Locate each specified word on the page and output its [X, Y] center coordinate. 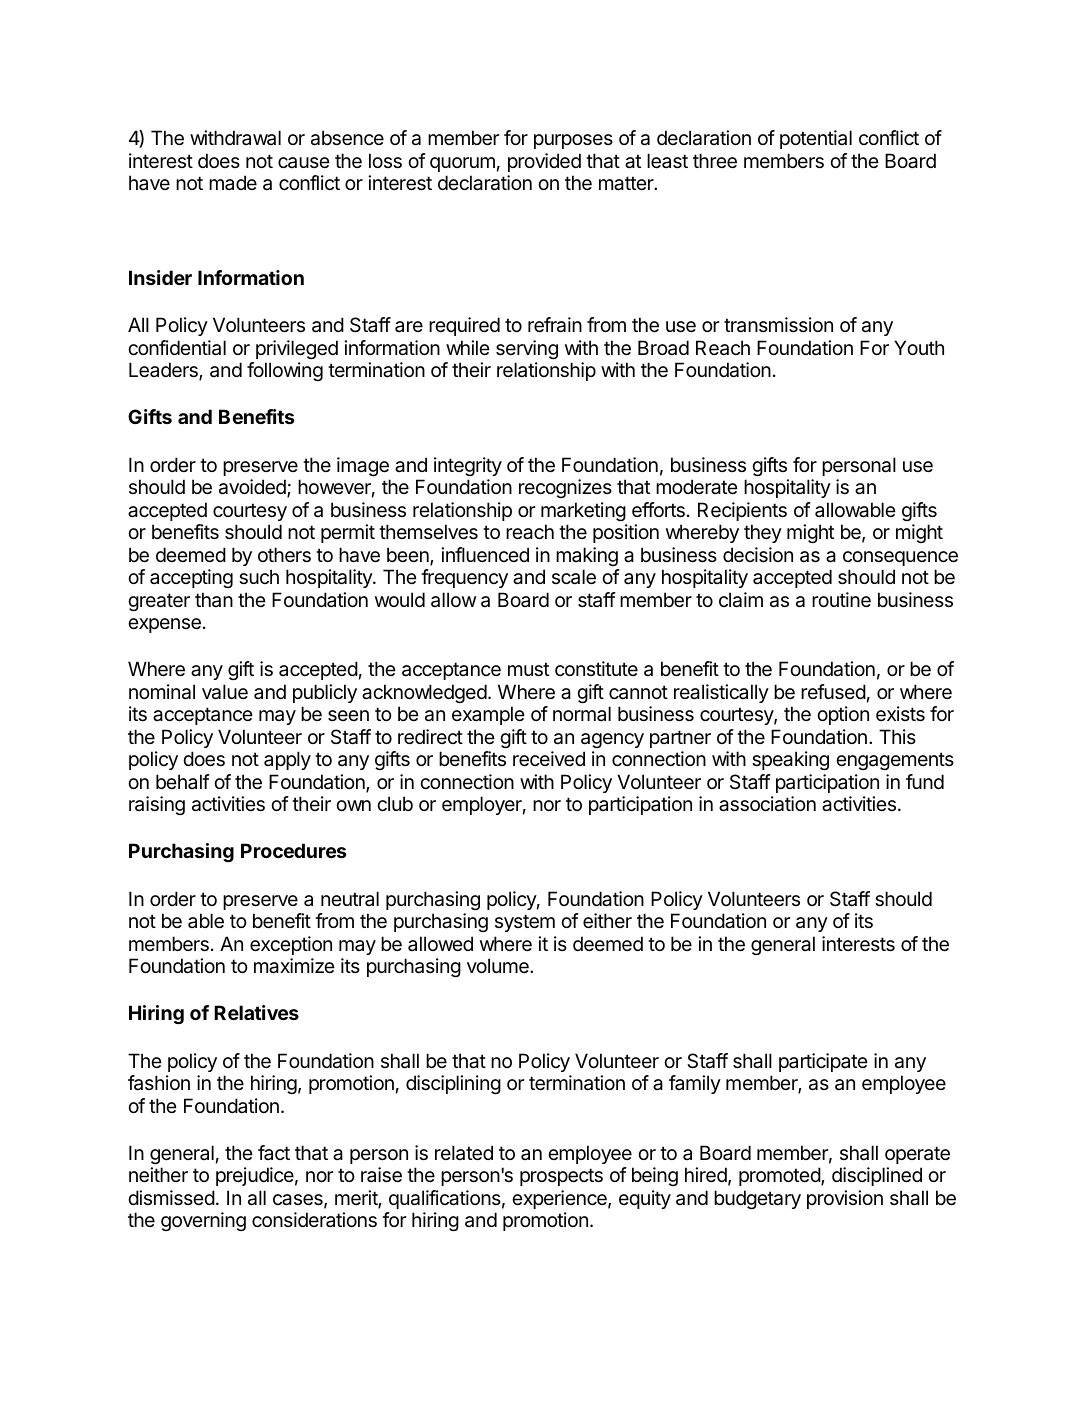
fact [274, 1152]
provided [544, 162]
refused [833, 692]
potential [816, 139]
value [225, 692]
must [528, 669]
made [233, 182]
